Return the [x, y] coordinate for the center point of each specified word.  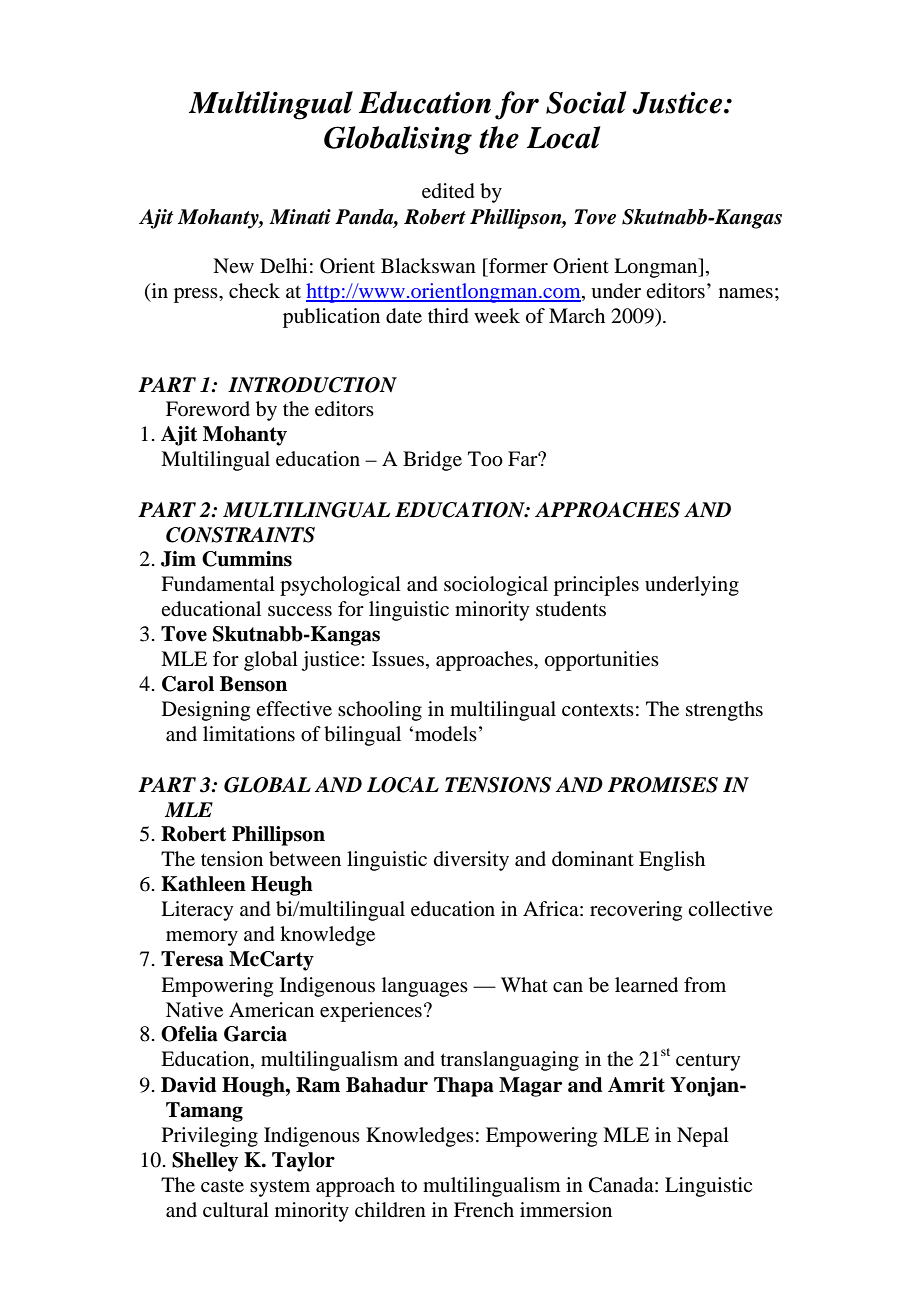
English [672, 861]
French [484, 1210]
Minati [300, 217]
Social [586, 102]
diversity [471, 861]
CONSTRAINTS [240, 535]
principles [596, 586]
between [305, 859]
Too [485, 459]
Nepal [703, 1137]
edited [448, 191]
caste [222, 1186]
